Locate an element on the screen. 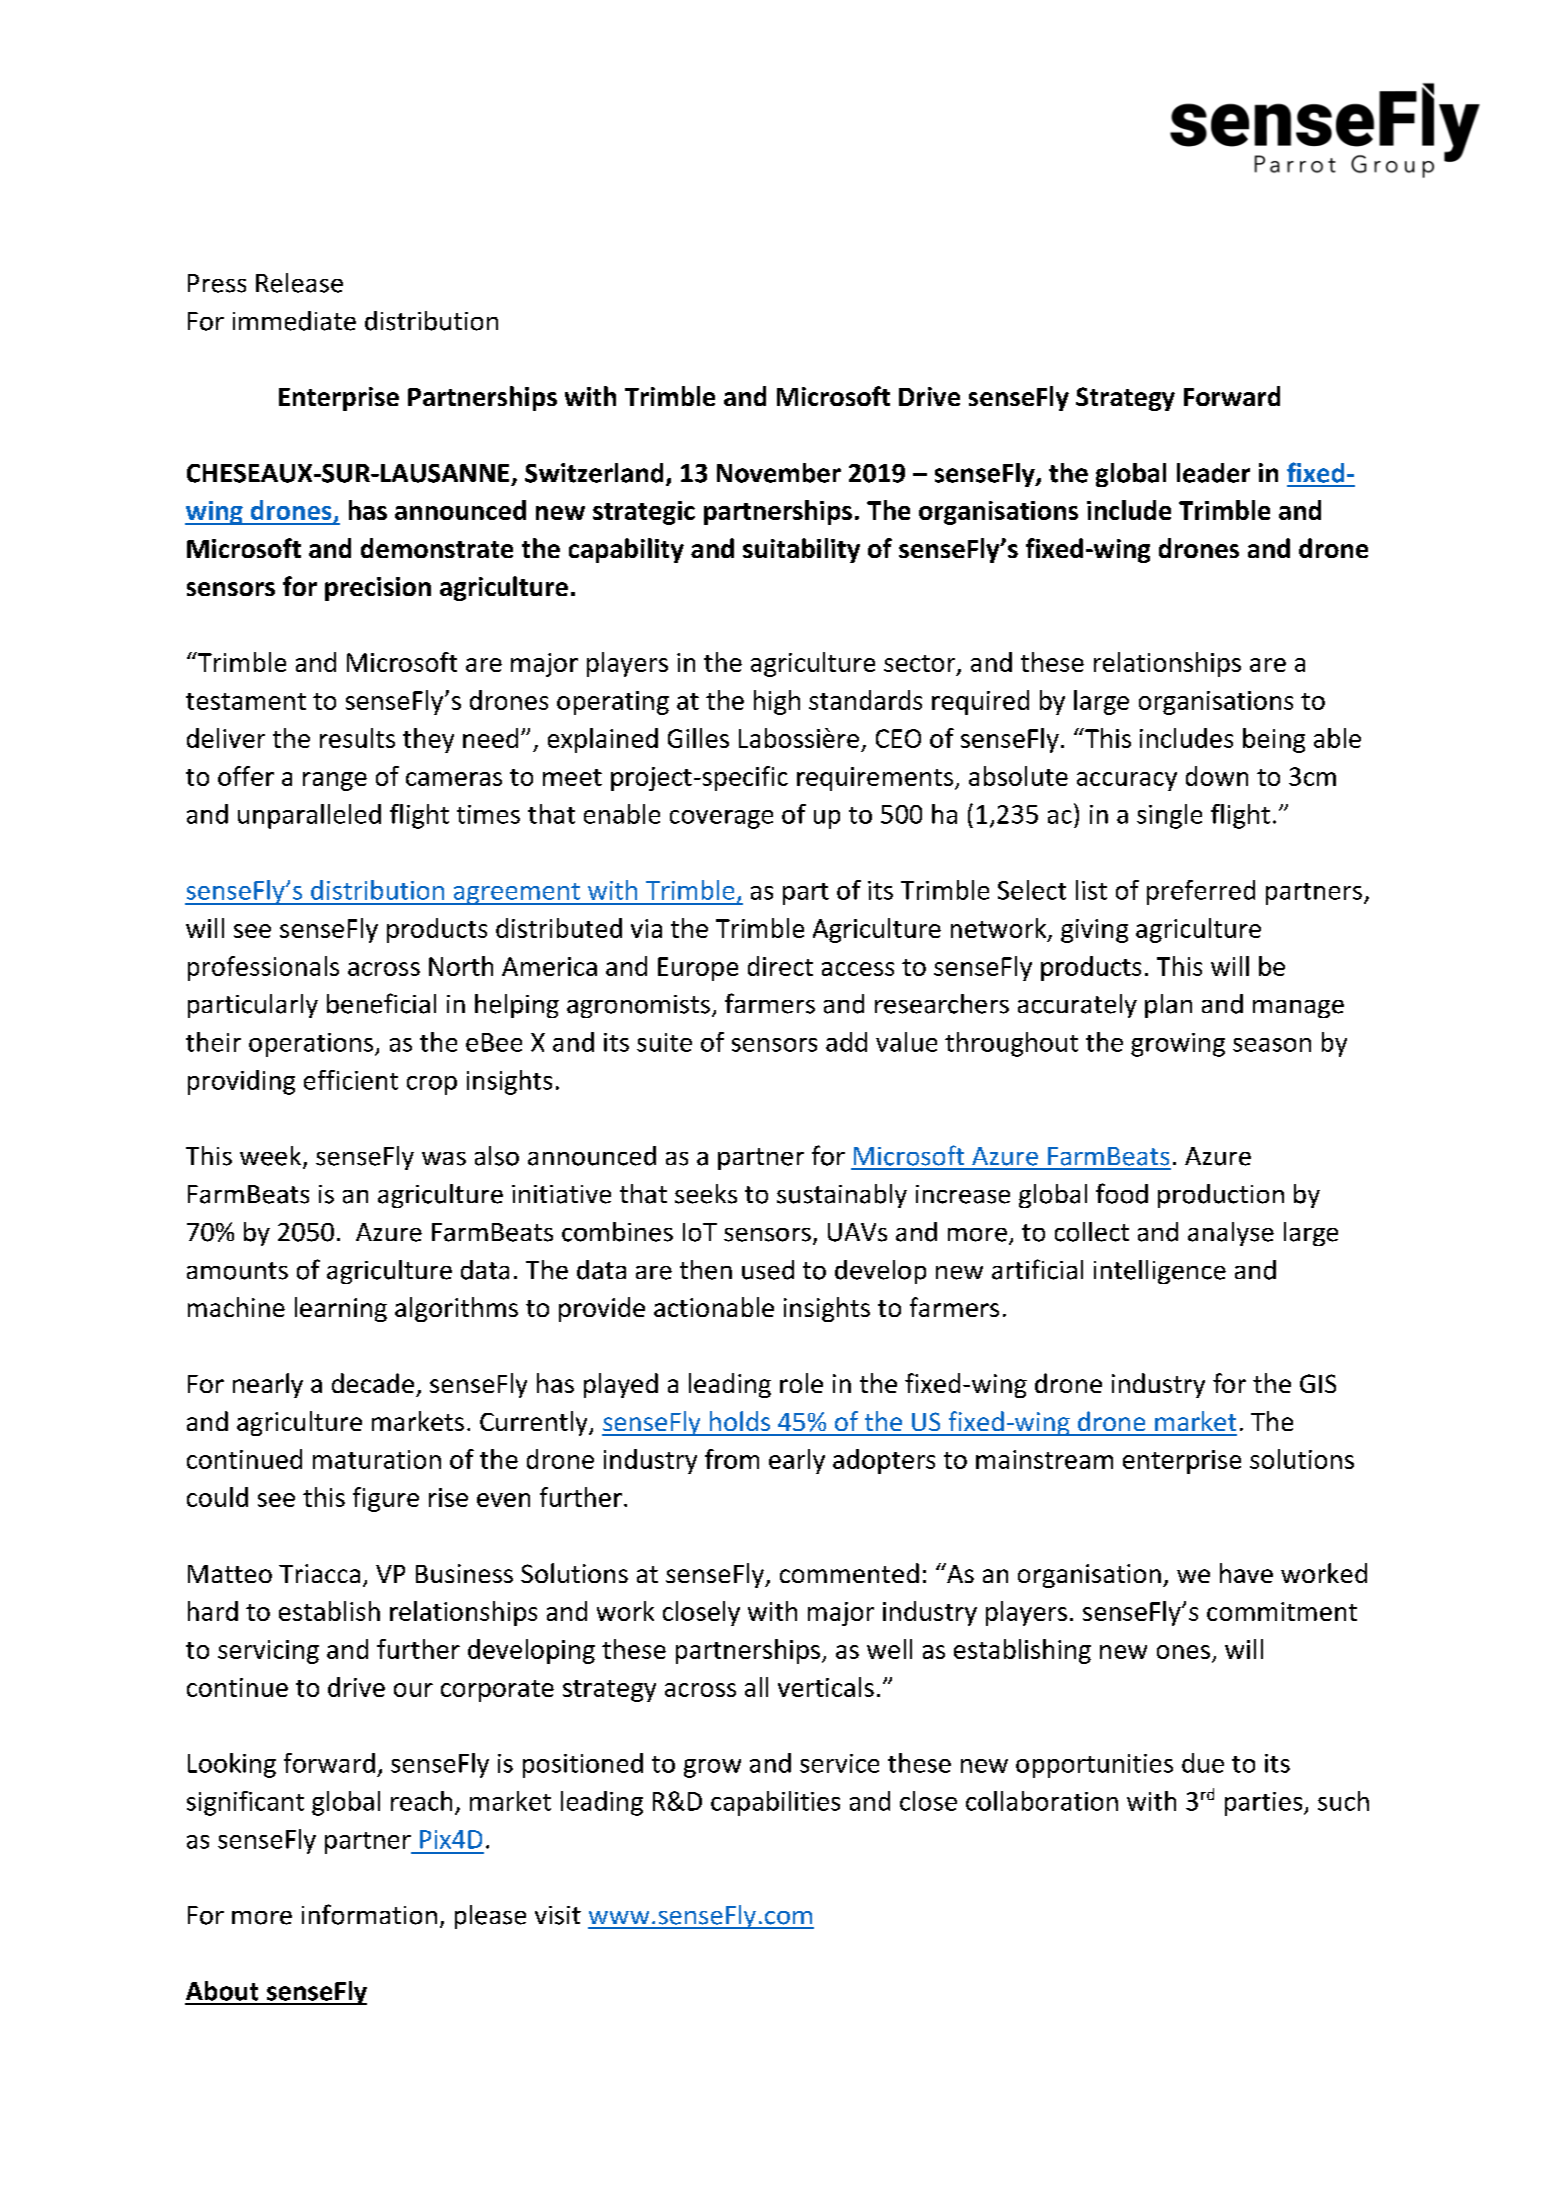  have is located at coordinates (1246, 1573).
